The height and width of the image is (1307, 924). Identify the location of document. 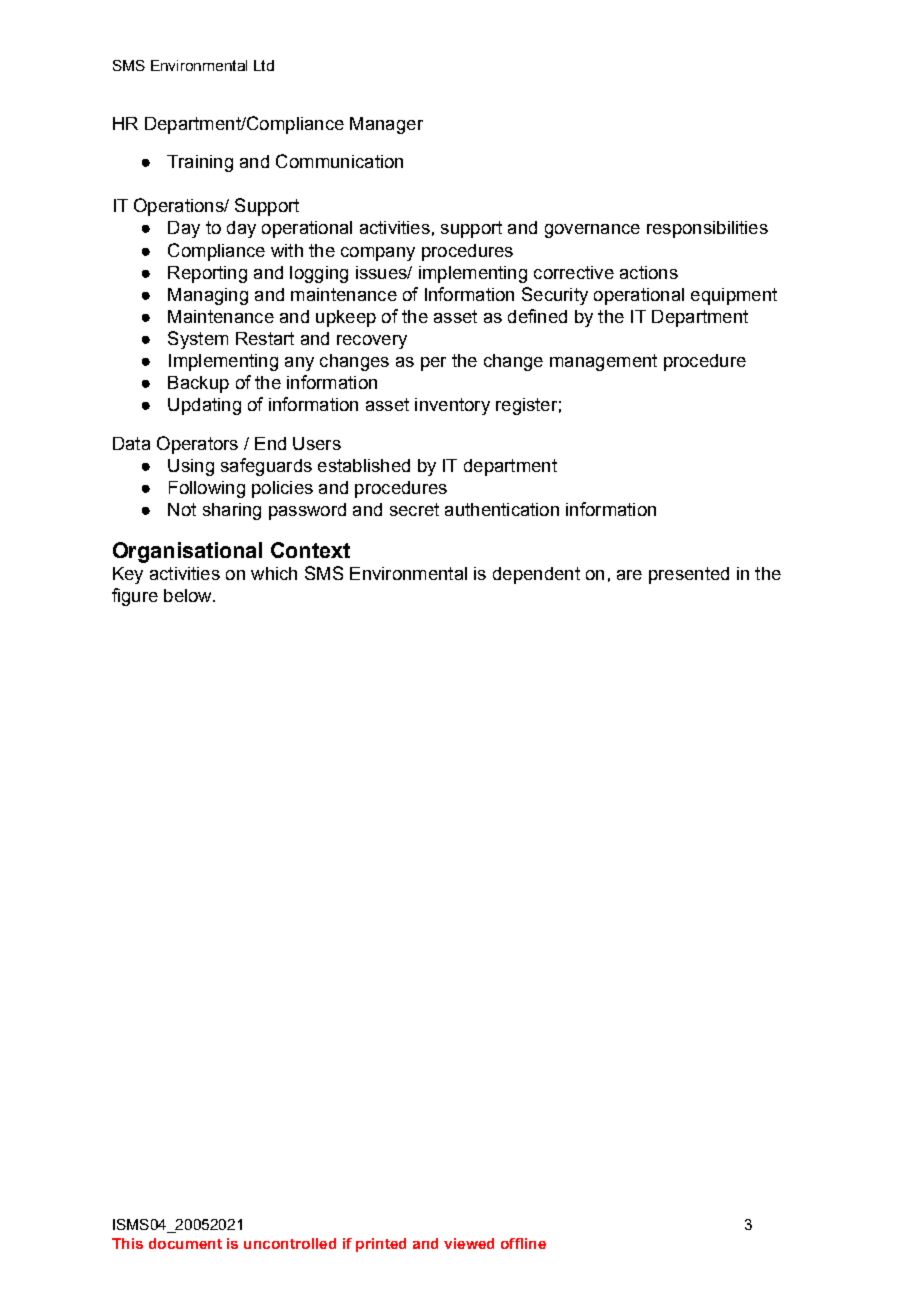
(185, 1243).
